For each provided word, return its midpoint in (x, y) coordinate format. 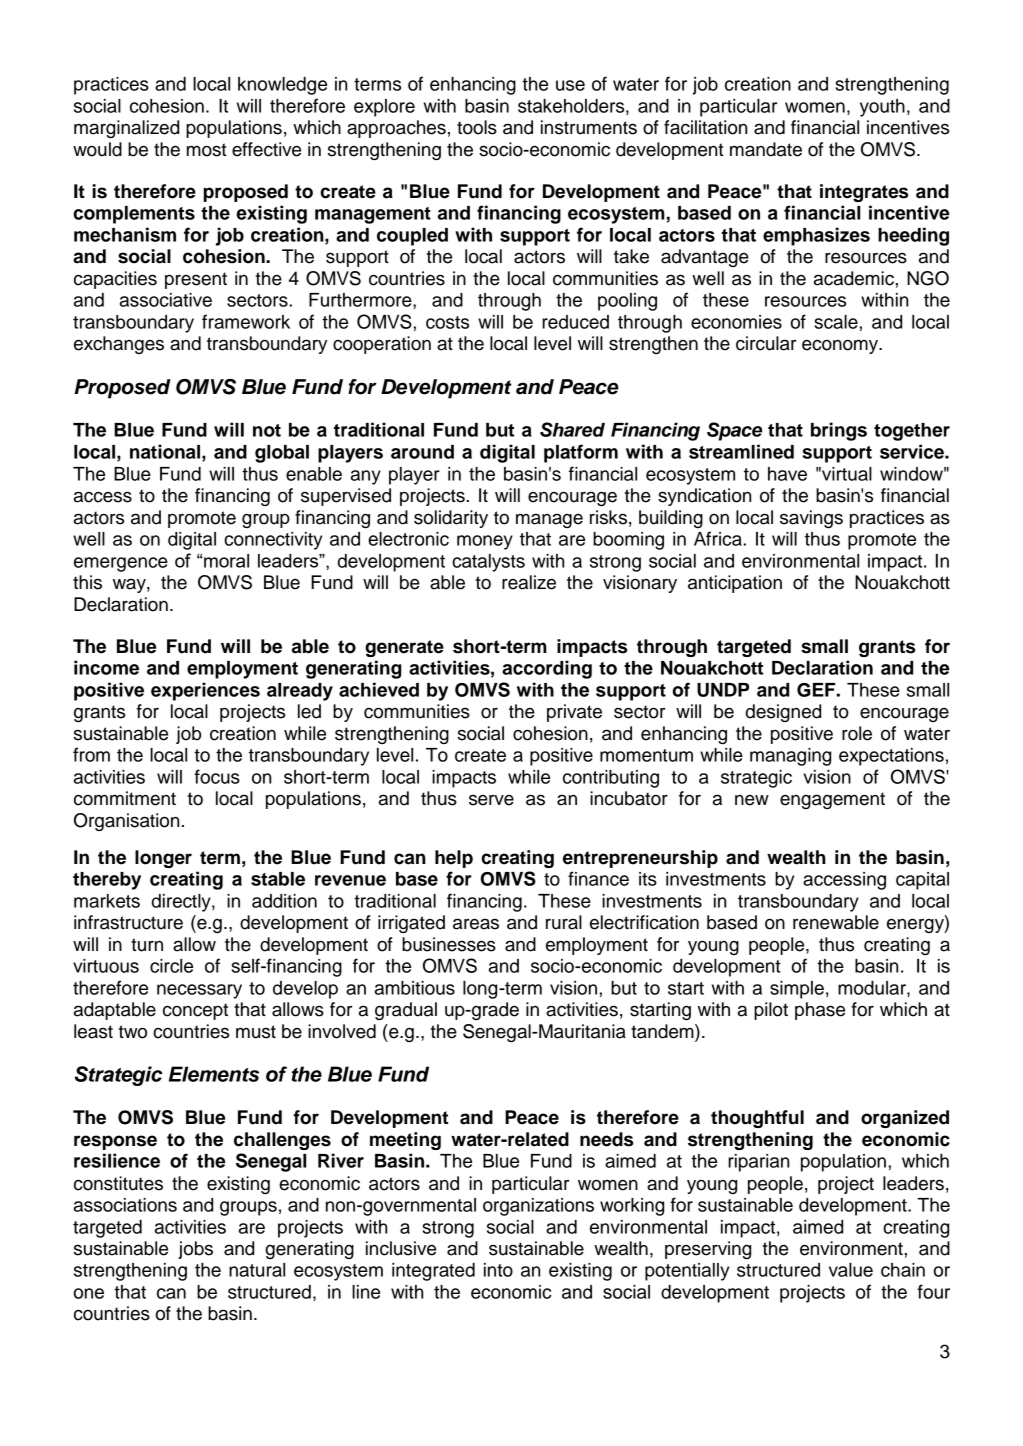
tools (477, 127)
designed (783, 713)
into (498, 1270)
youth (882, 108)
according (547, 669)
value (851, 1270)
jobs (195, 1250)
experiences (205, 691)
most (206, 150)
